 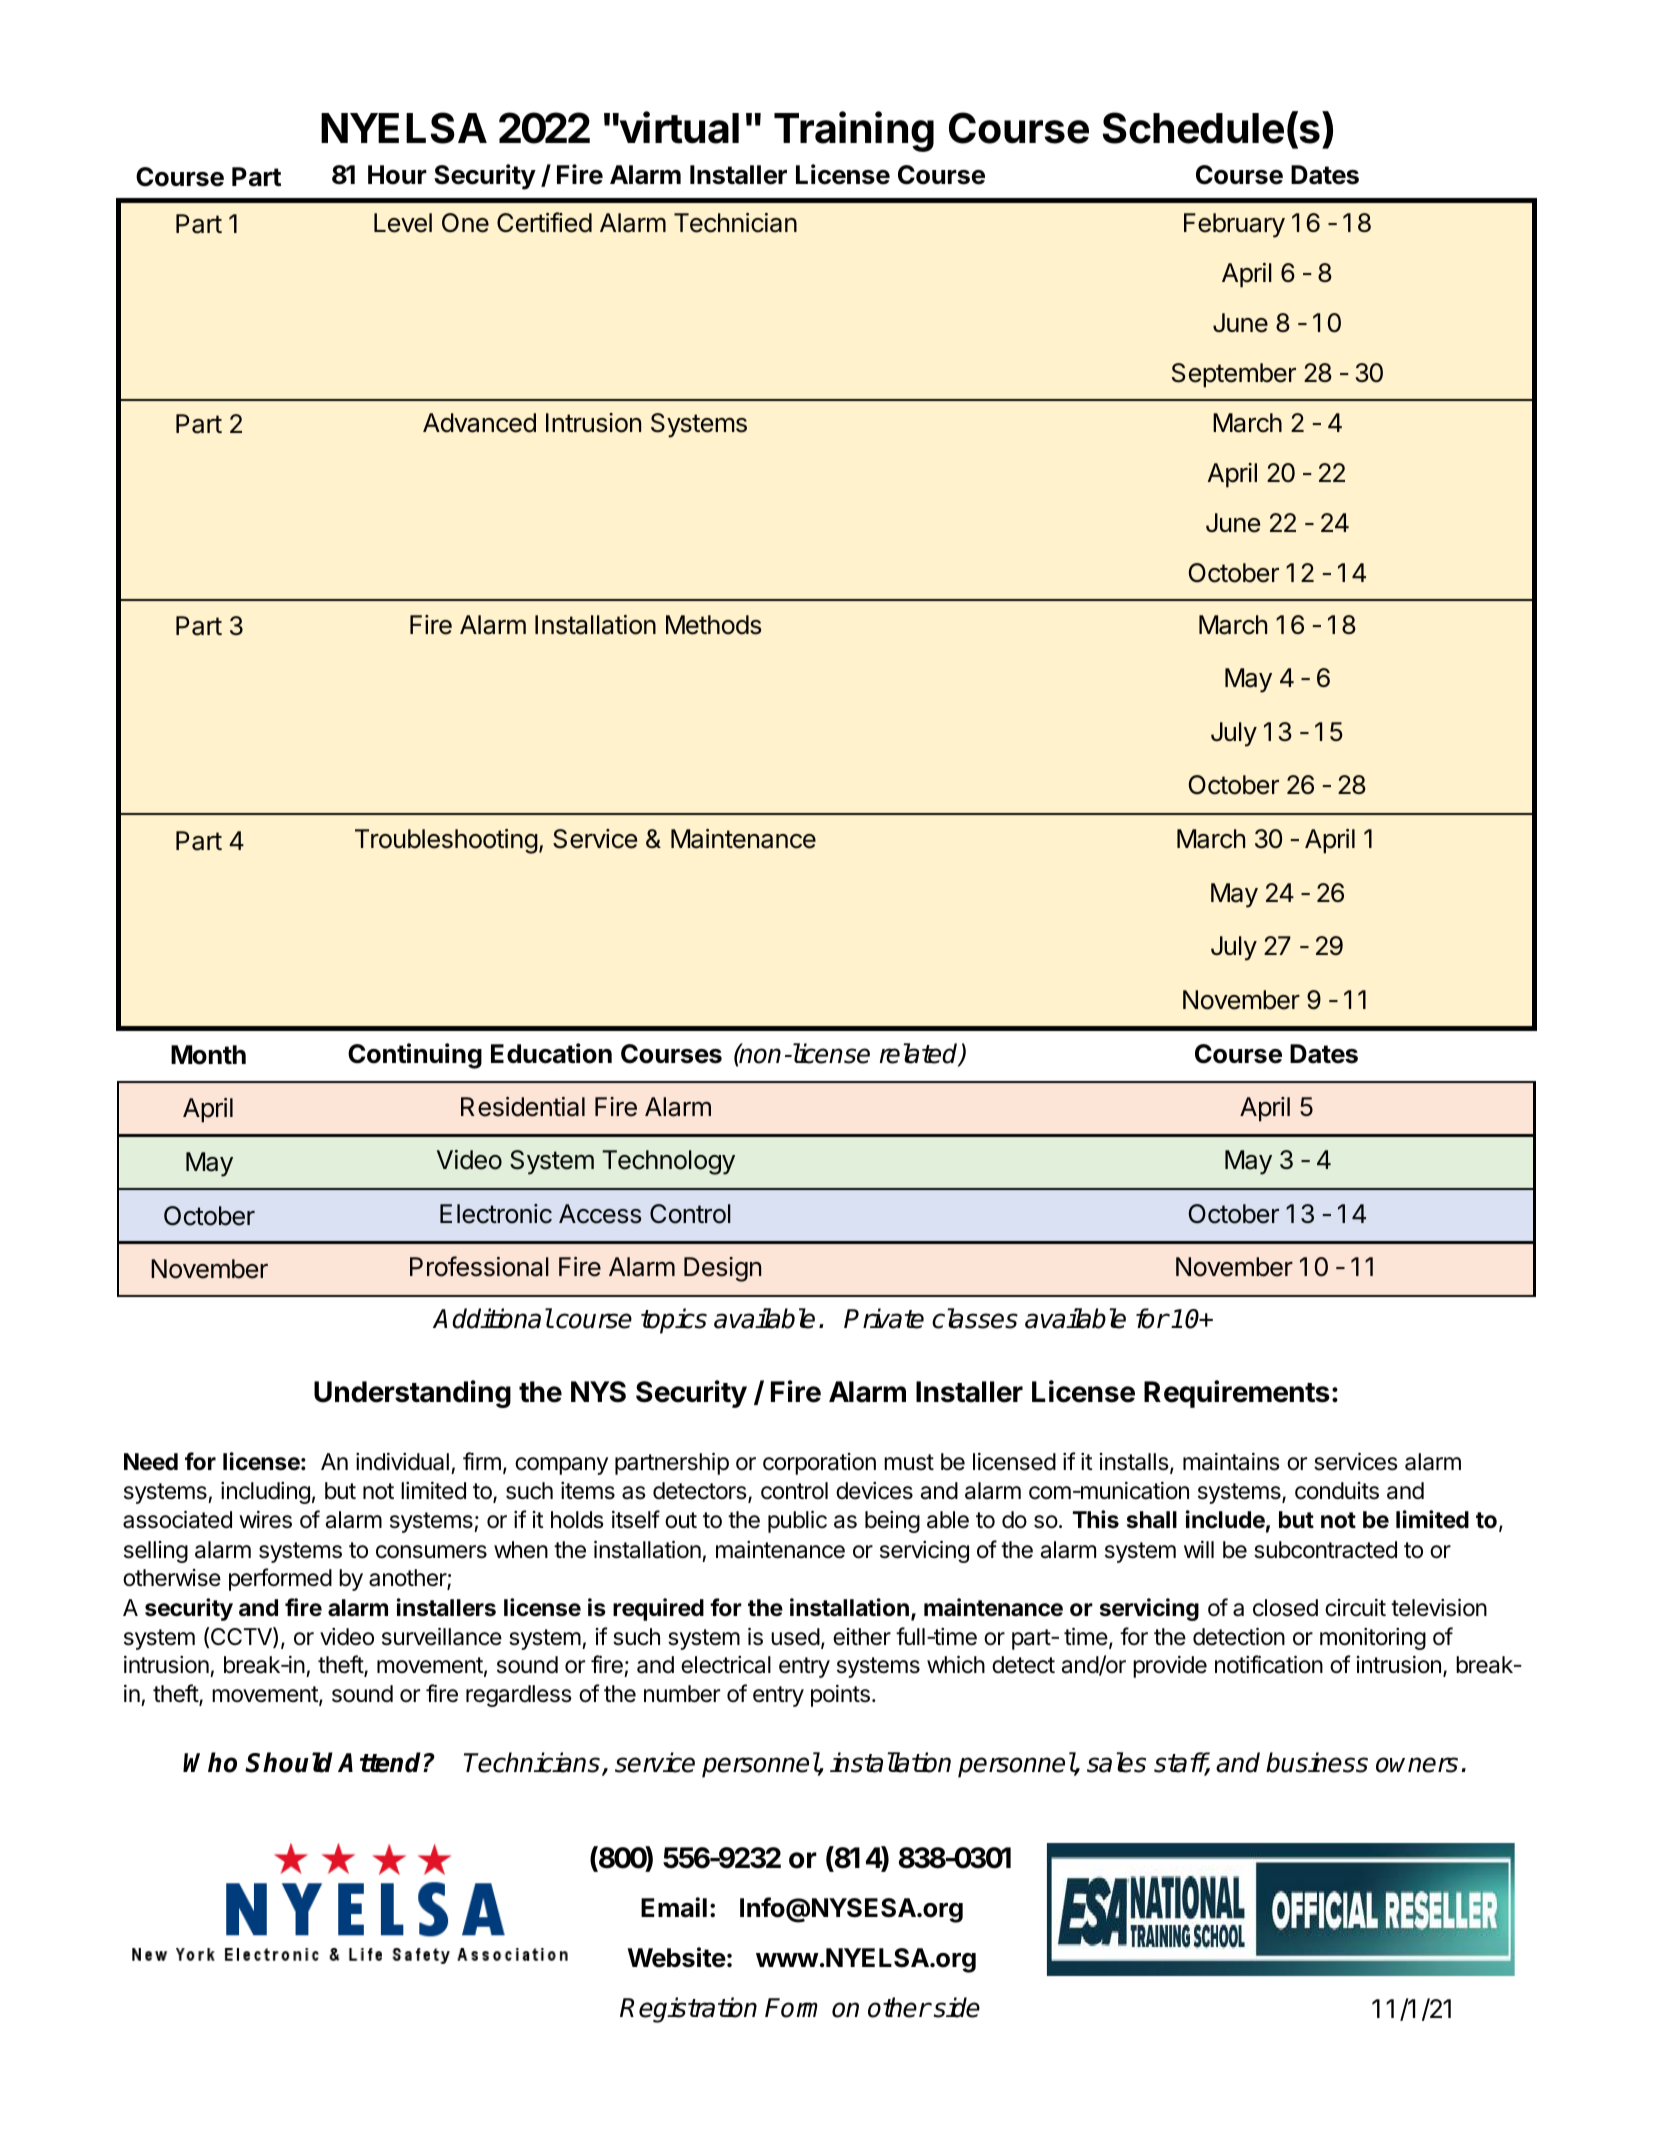 I want to click on maintains, so click(x=1231, y=1461).
